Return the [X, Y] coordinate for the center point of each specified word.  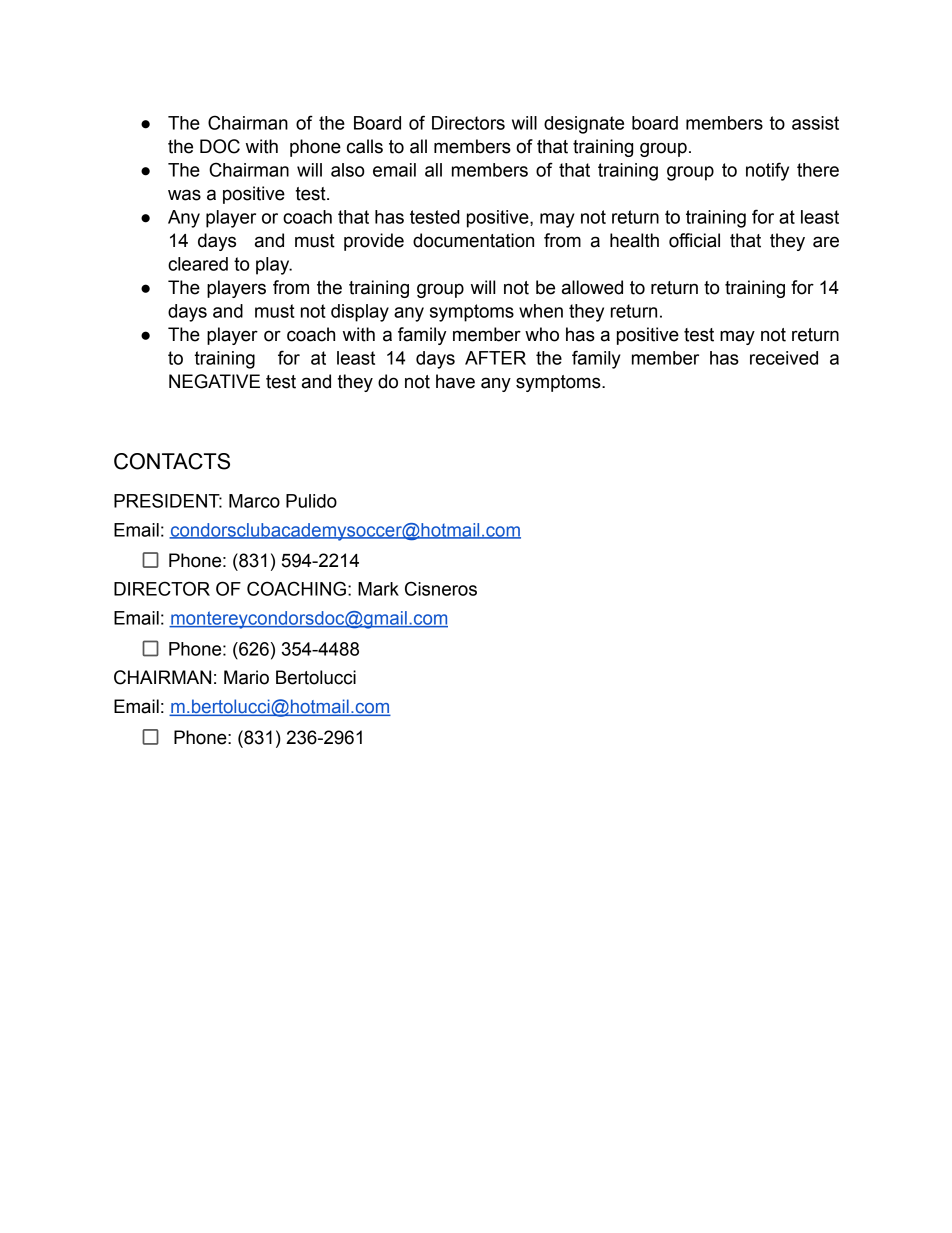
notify [767, 171]
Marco [254, 501]
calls [365, 146]
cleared [198, 264]
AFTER [495, 358]
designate [584, 125]
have [455, 381]
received [784, 358]
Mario [246, 677]
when [541, 311]
